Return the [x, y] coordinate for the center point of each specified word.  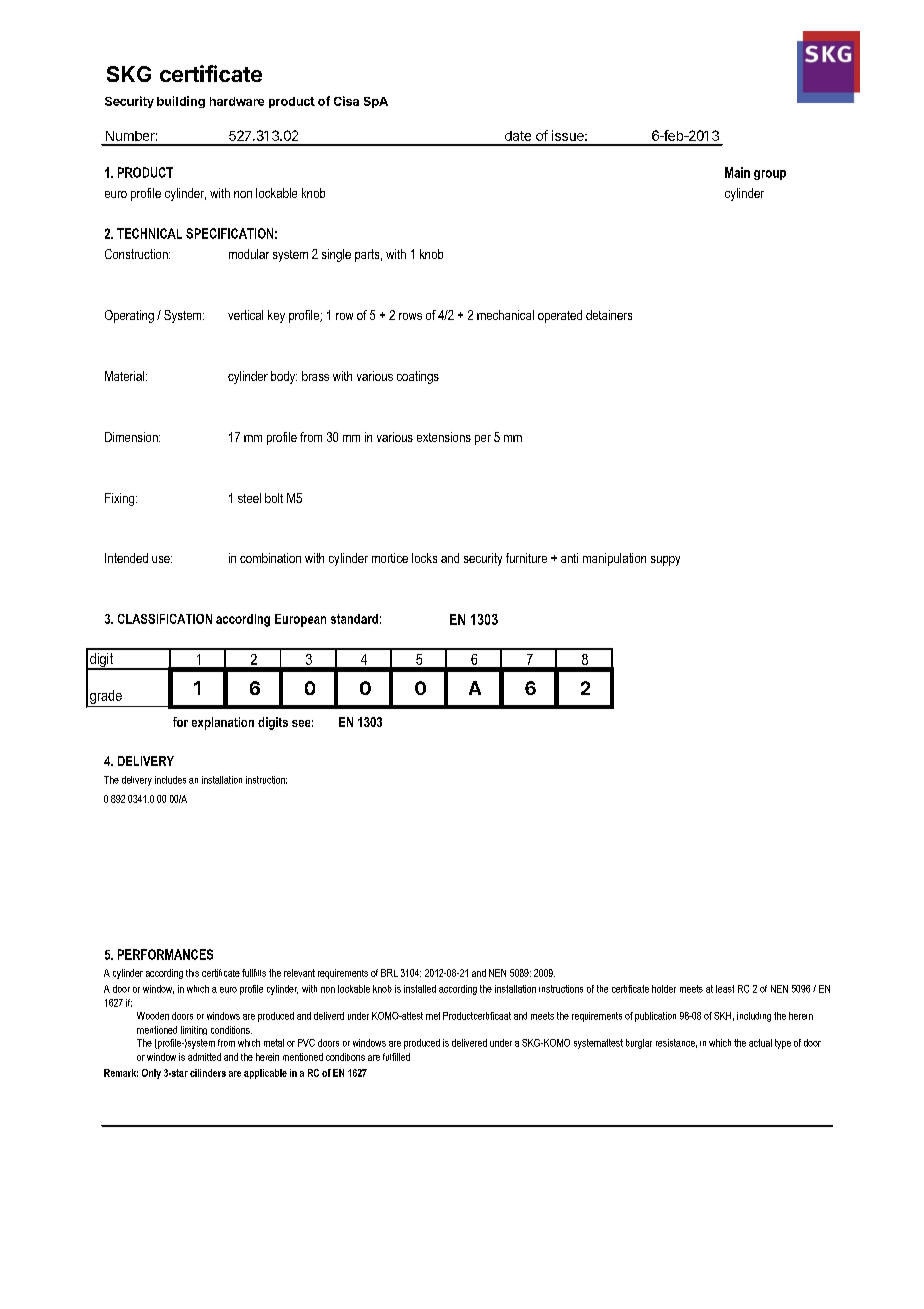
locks [424, 558]
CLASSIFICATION [165, 619]
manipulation [614, 559]
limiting [194, 1030]
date [518, 136]
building [181, 102]
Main [737, 172]
